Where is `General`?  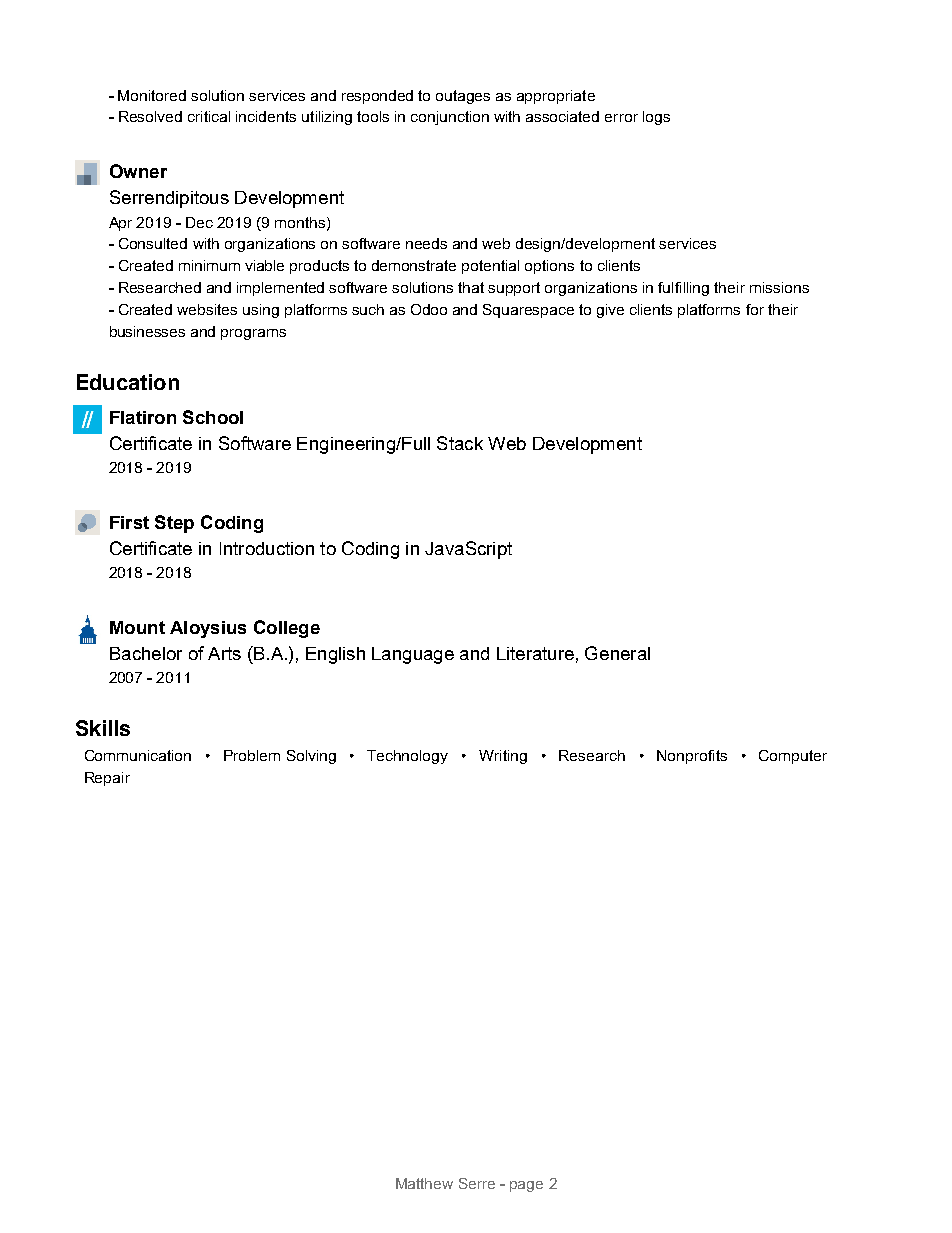
General is located at coordinates (617, 653).
